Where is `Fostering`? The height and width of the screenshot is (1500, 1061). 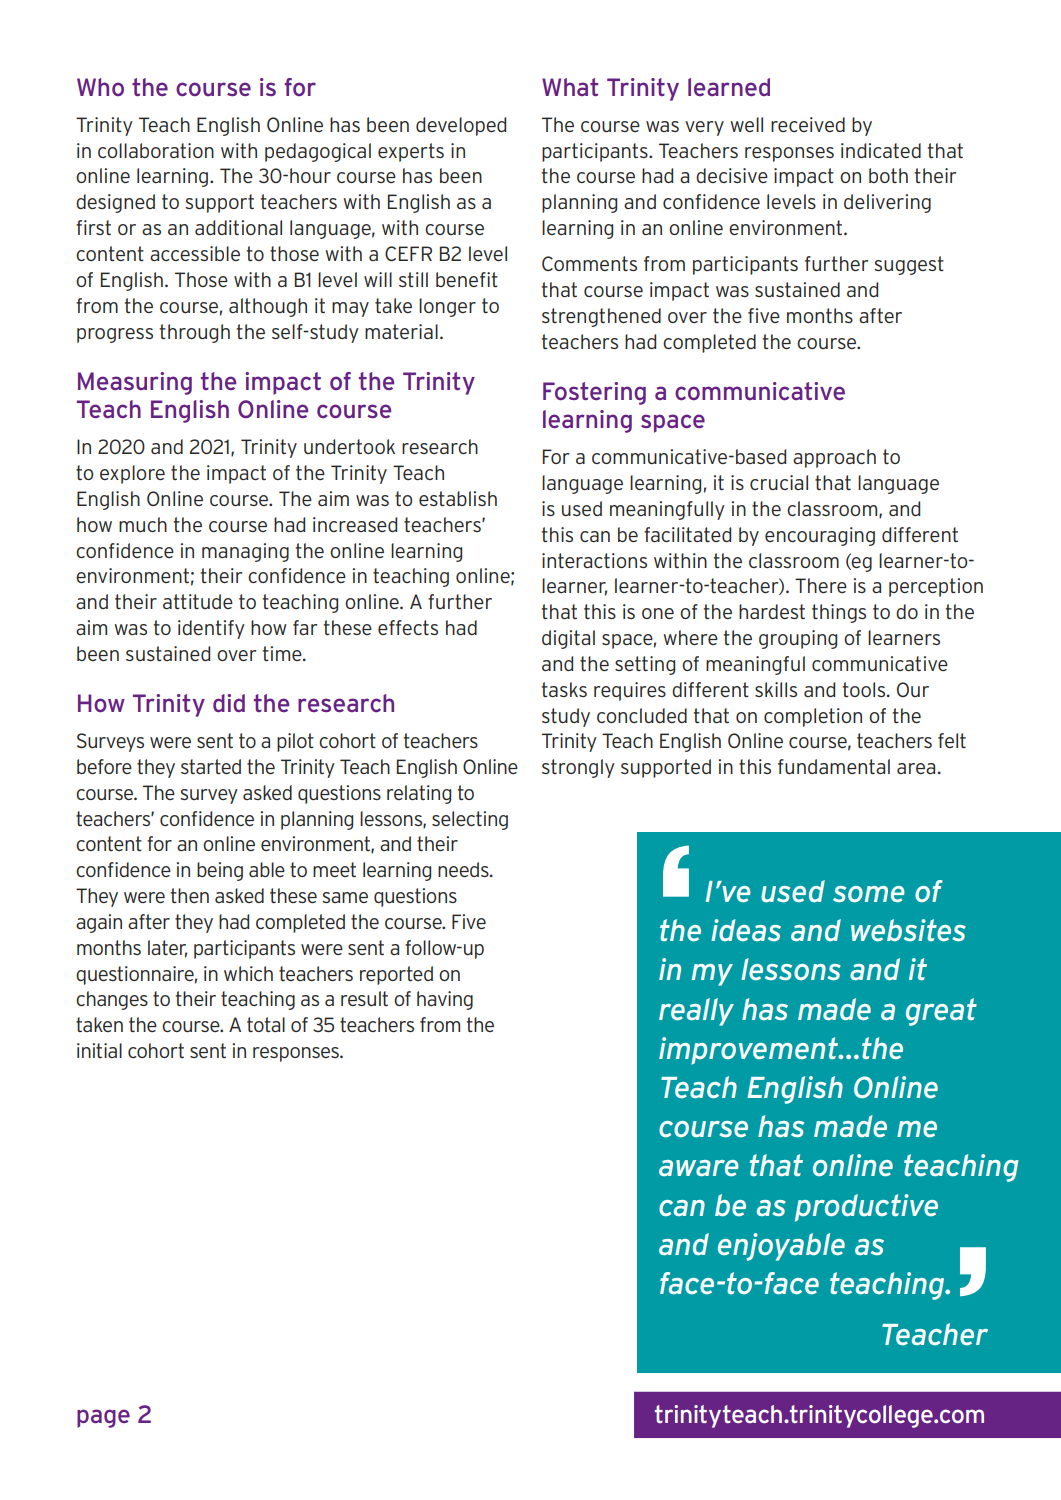
Fostering is located at coordinates (594, 393).
